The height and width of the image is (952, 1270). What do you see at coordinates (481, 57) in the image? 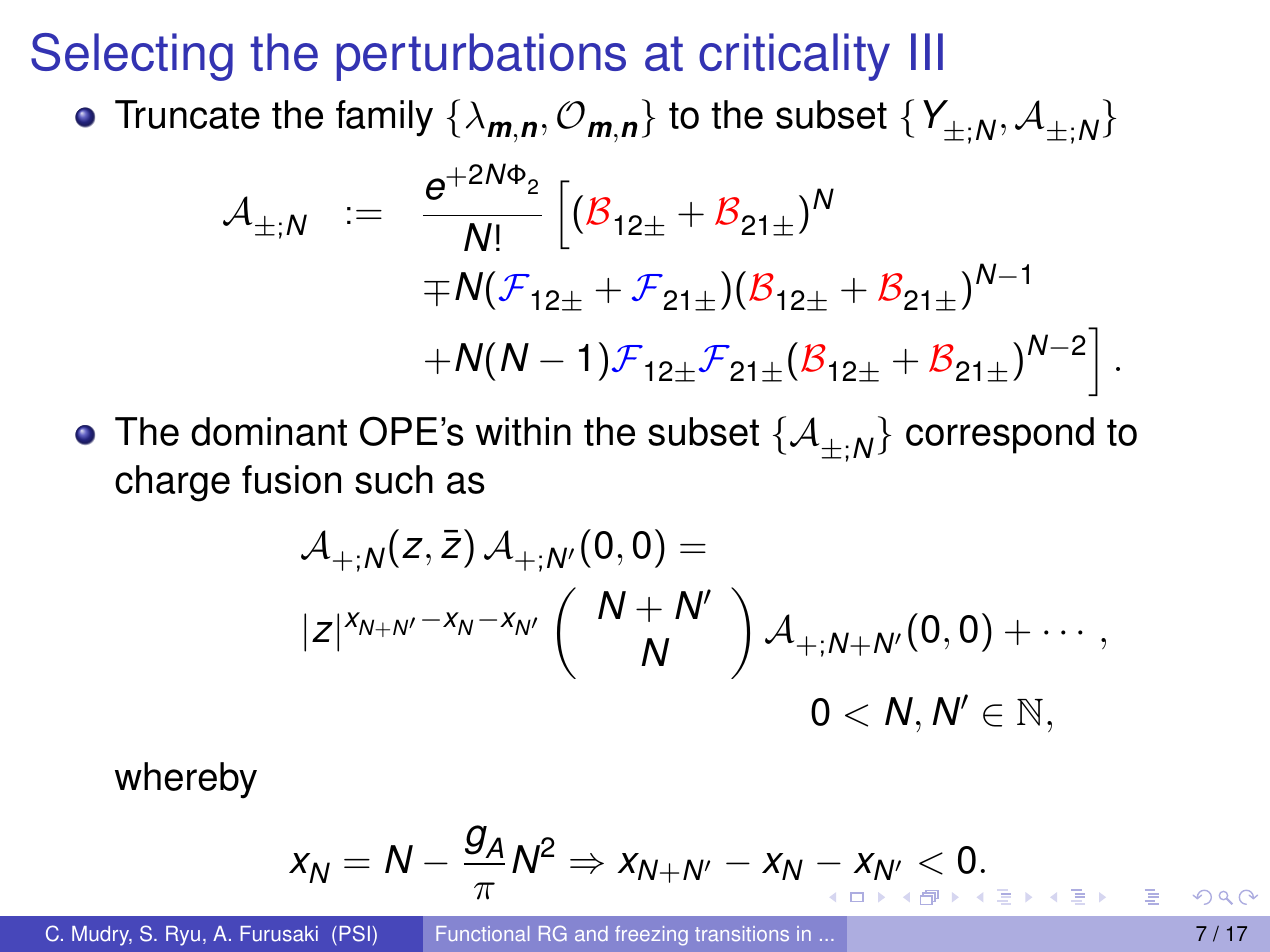
I see `perturbations` at bounding box center [481, 57].
